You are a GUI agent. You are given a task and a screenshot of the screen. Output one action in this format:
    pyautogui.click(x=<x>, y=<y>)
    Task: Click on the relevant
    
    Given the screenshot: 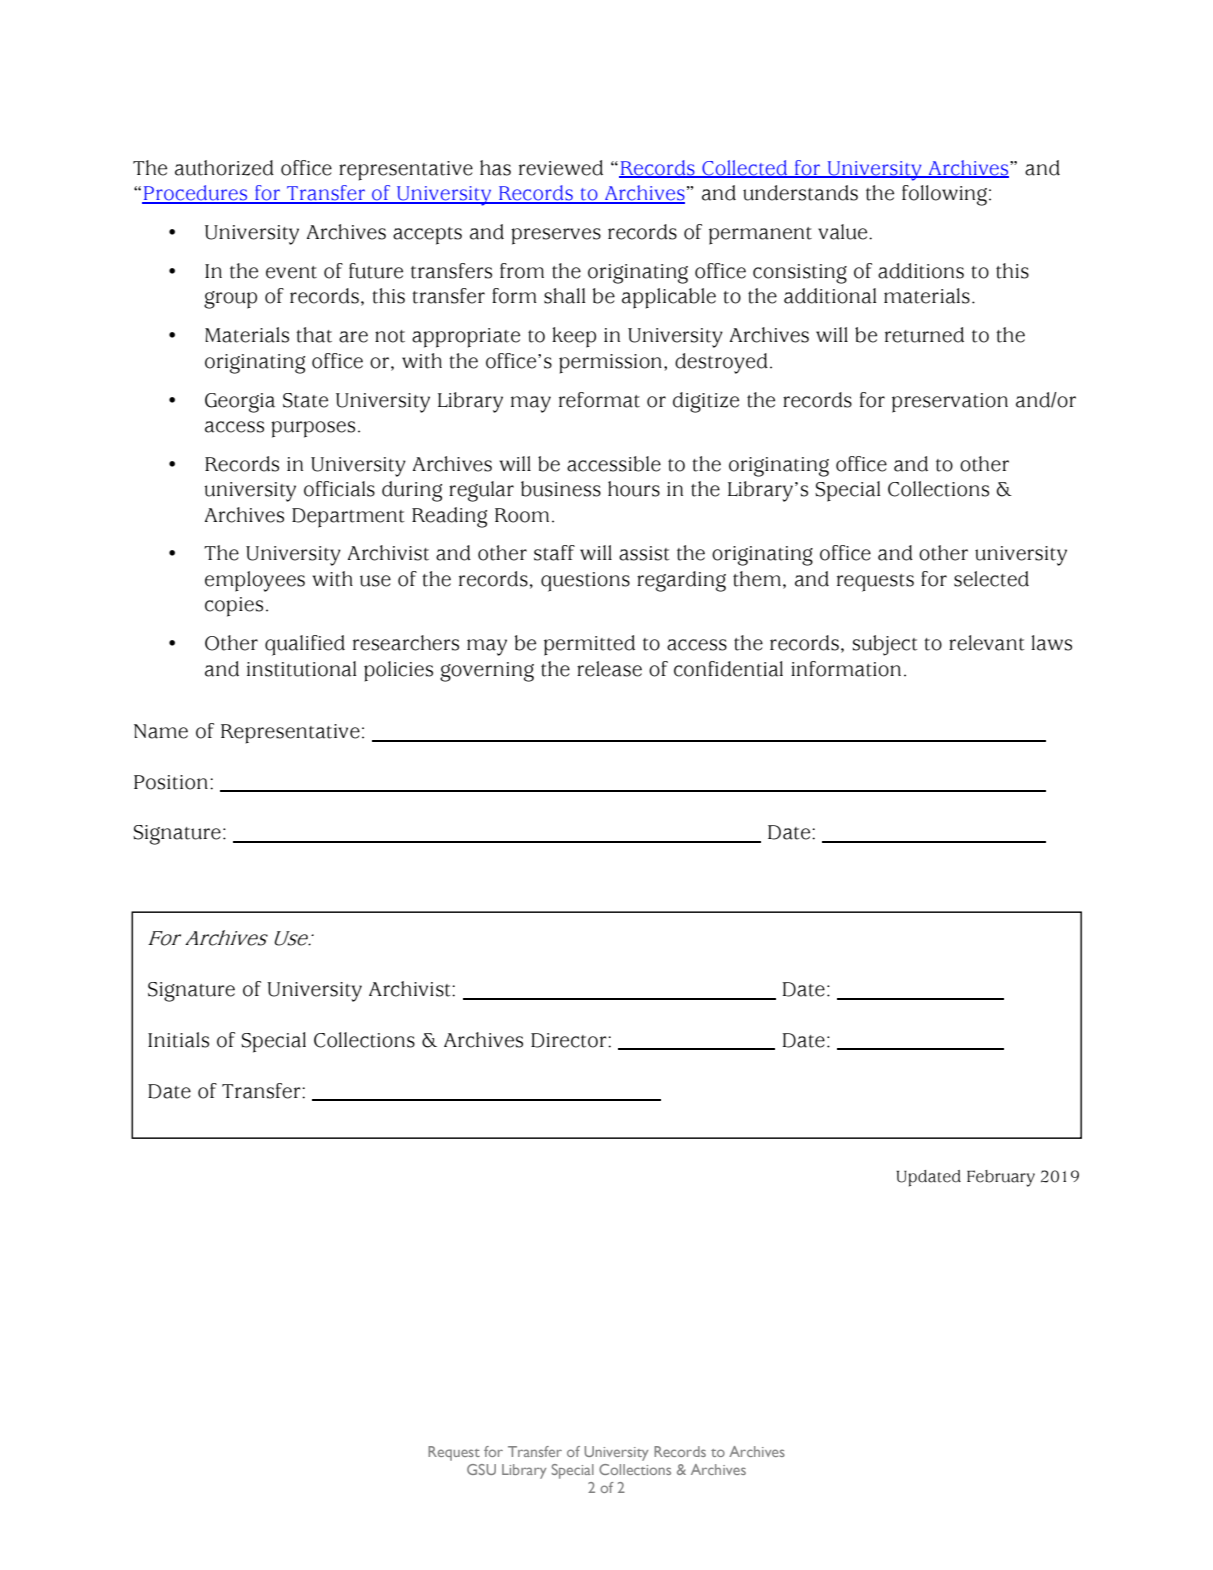 What is the action you would take?
    pyautogui.click(x=987, y=643)
